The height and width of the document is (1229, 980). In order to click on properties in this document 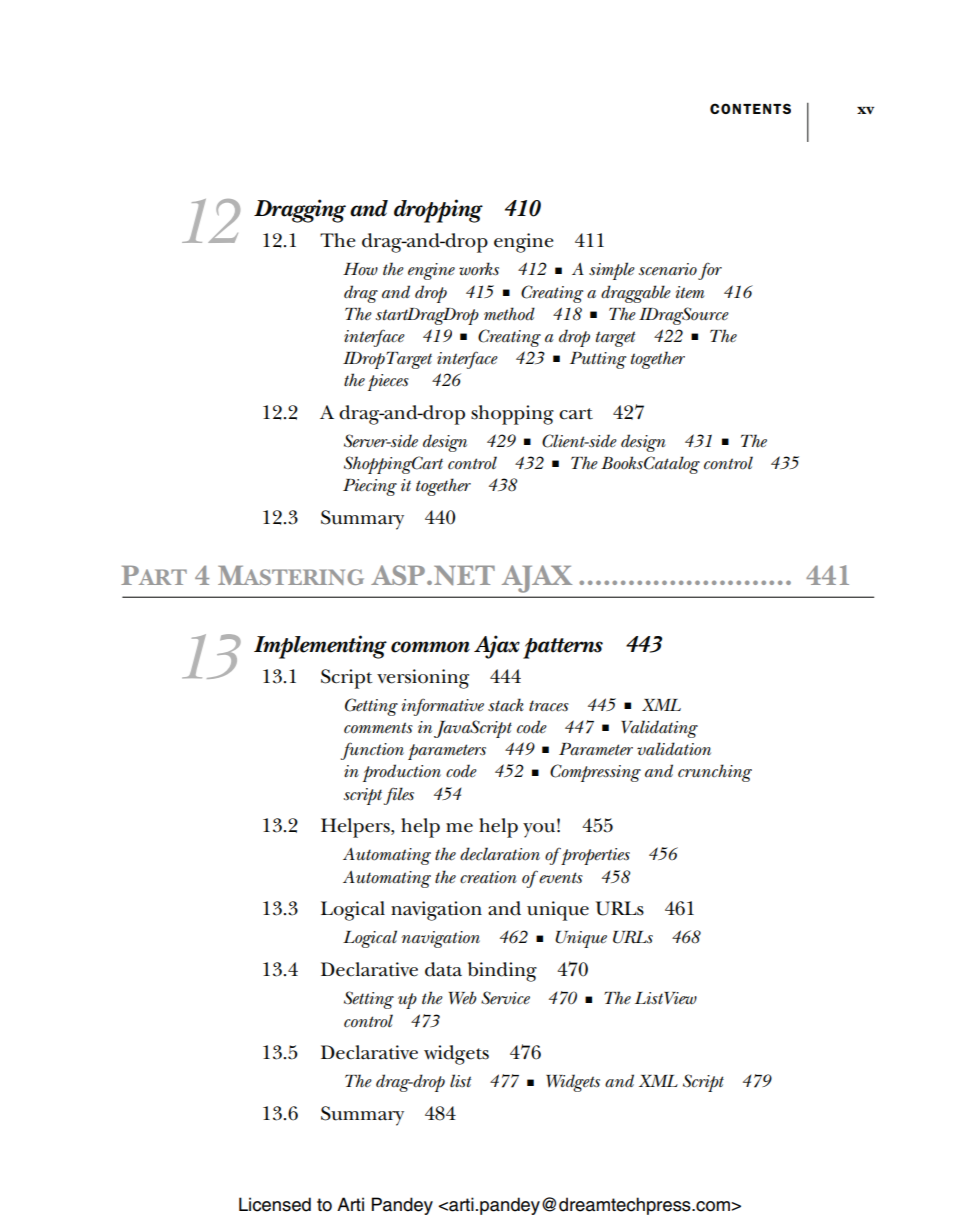, I will do `click(594, 856)`.
